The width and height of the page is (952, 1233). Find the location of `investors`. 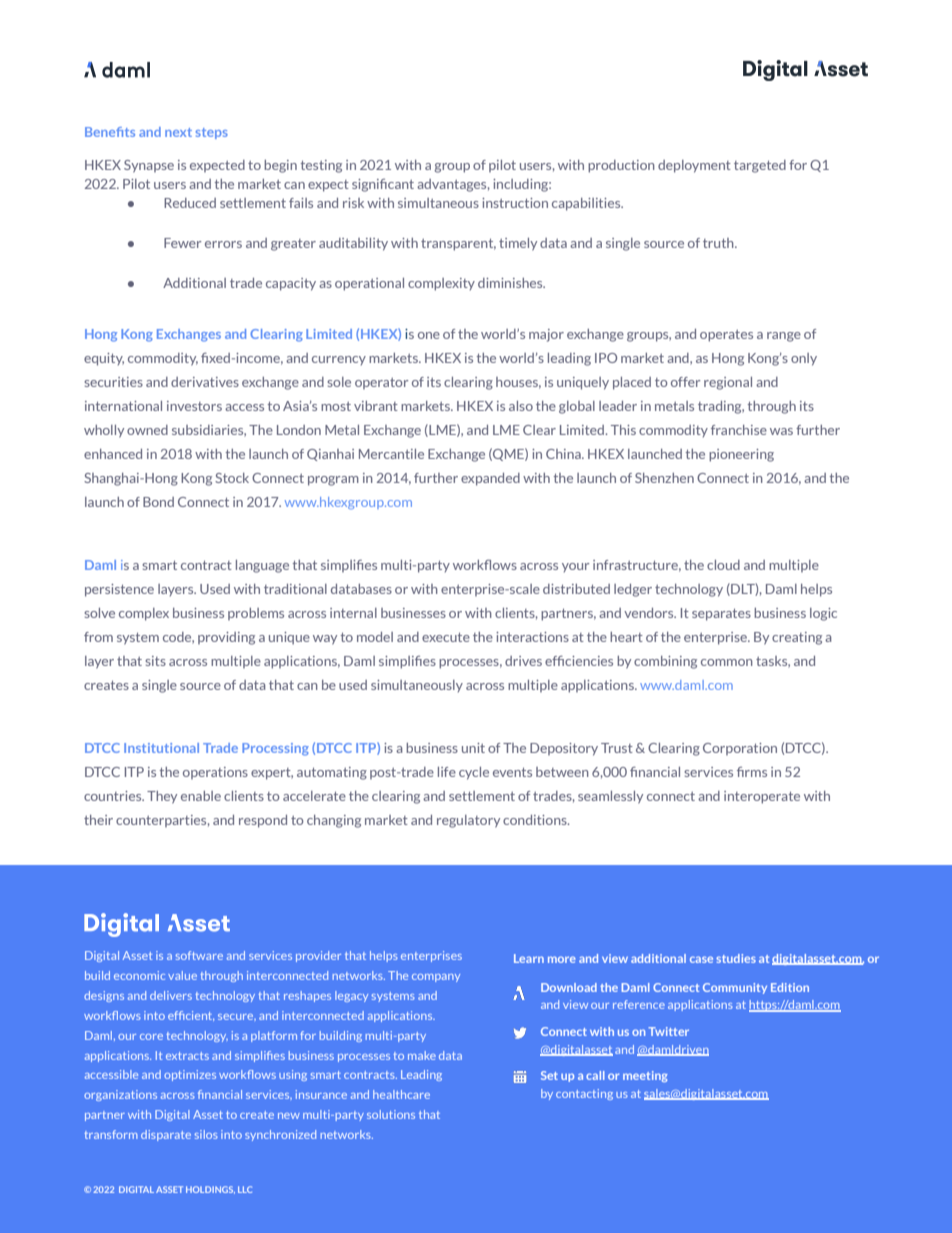

investors is located at coordinates (194, 406).
